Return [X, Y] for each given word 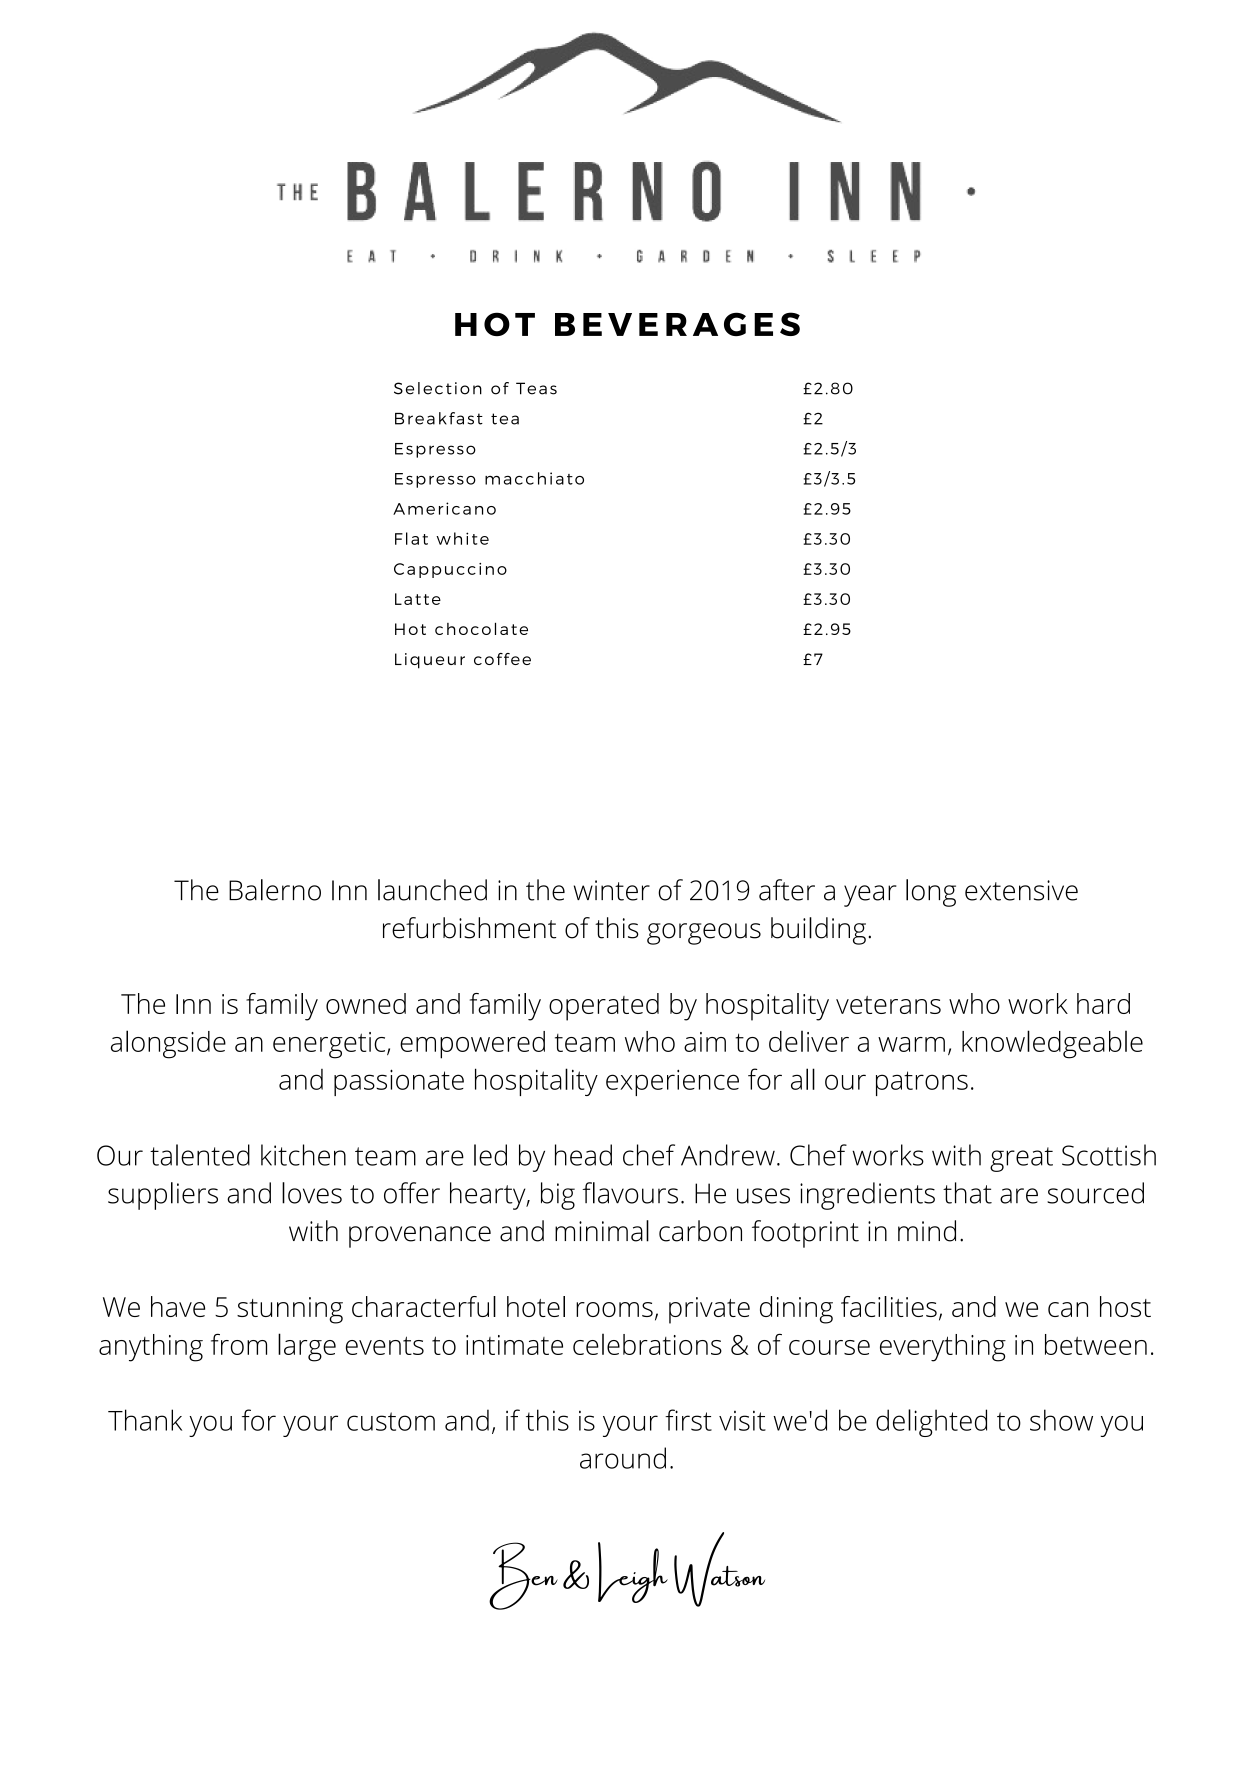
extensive [1021, 890]
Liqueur [430, 661]
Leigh [633, 1572]
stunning [290, 1310]
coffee [502, 659]
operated [604, 1007]
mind [927, 1231]
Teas [536, 388]
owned [366, 1003]
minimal [602, 1231]
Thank [145, 1420]
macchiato [534, 478]
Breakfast [439, 418]
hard [1103, 1003]
